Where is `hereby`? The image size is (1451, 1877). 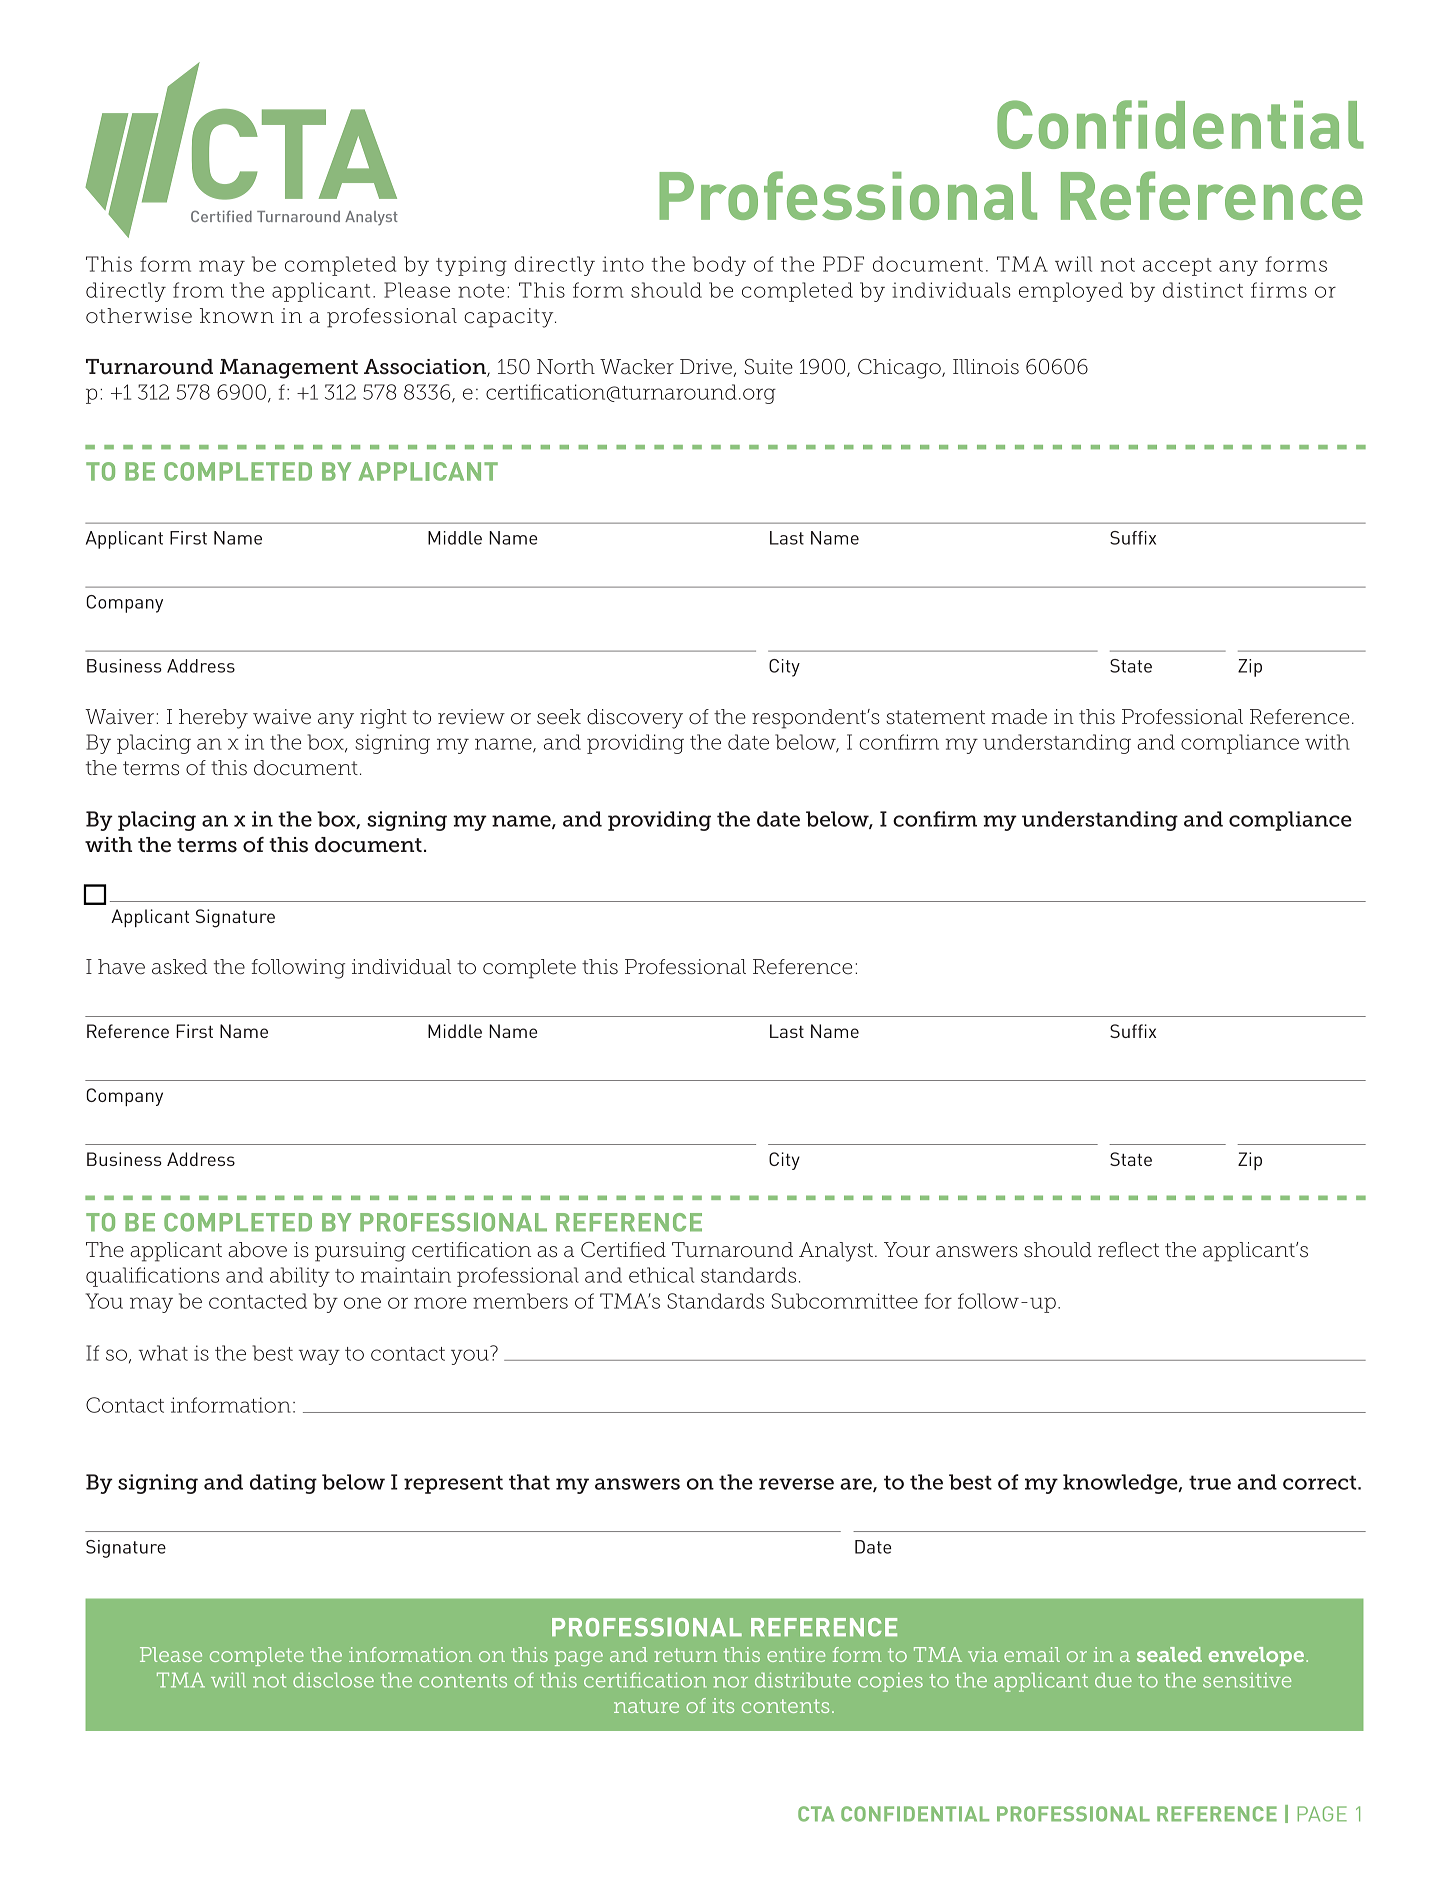
hereby is located at coordinates (213, 719).
